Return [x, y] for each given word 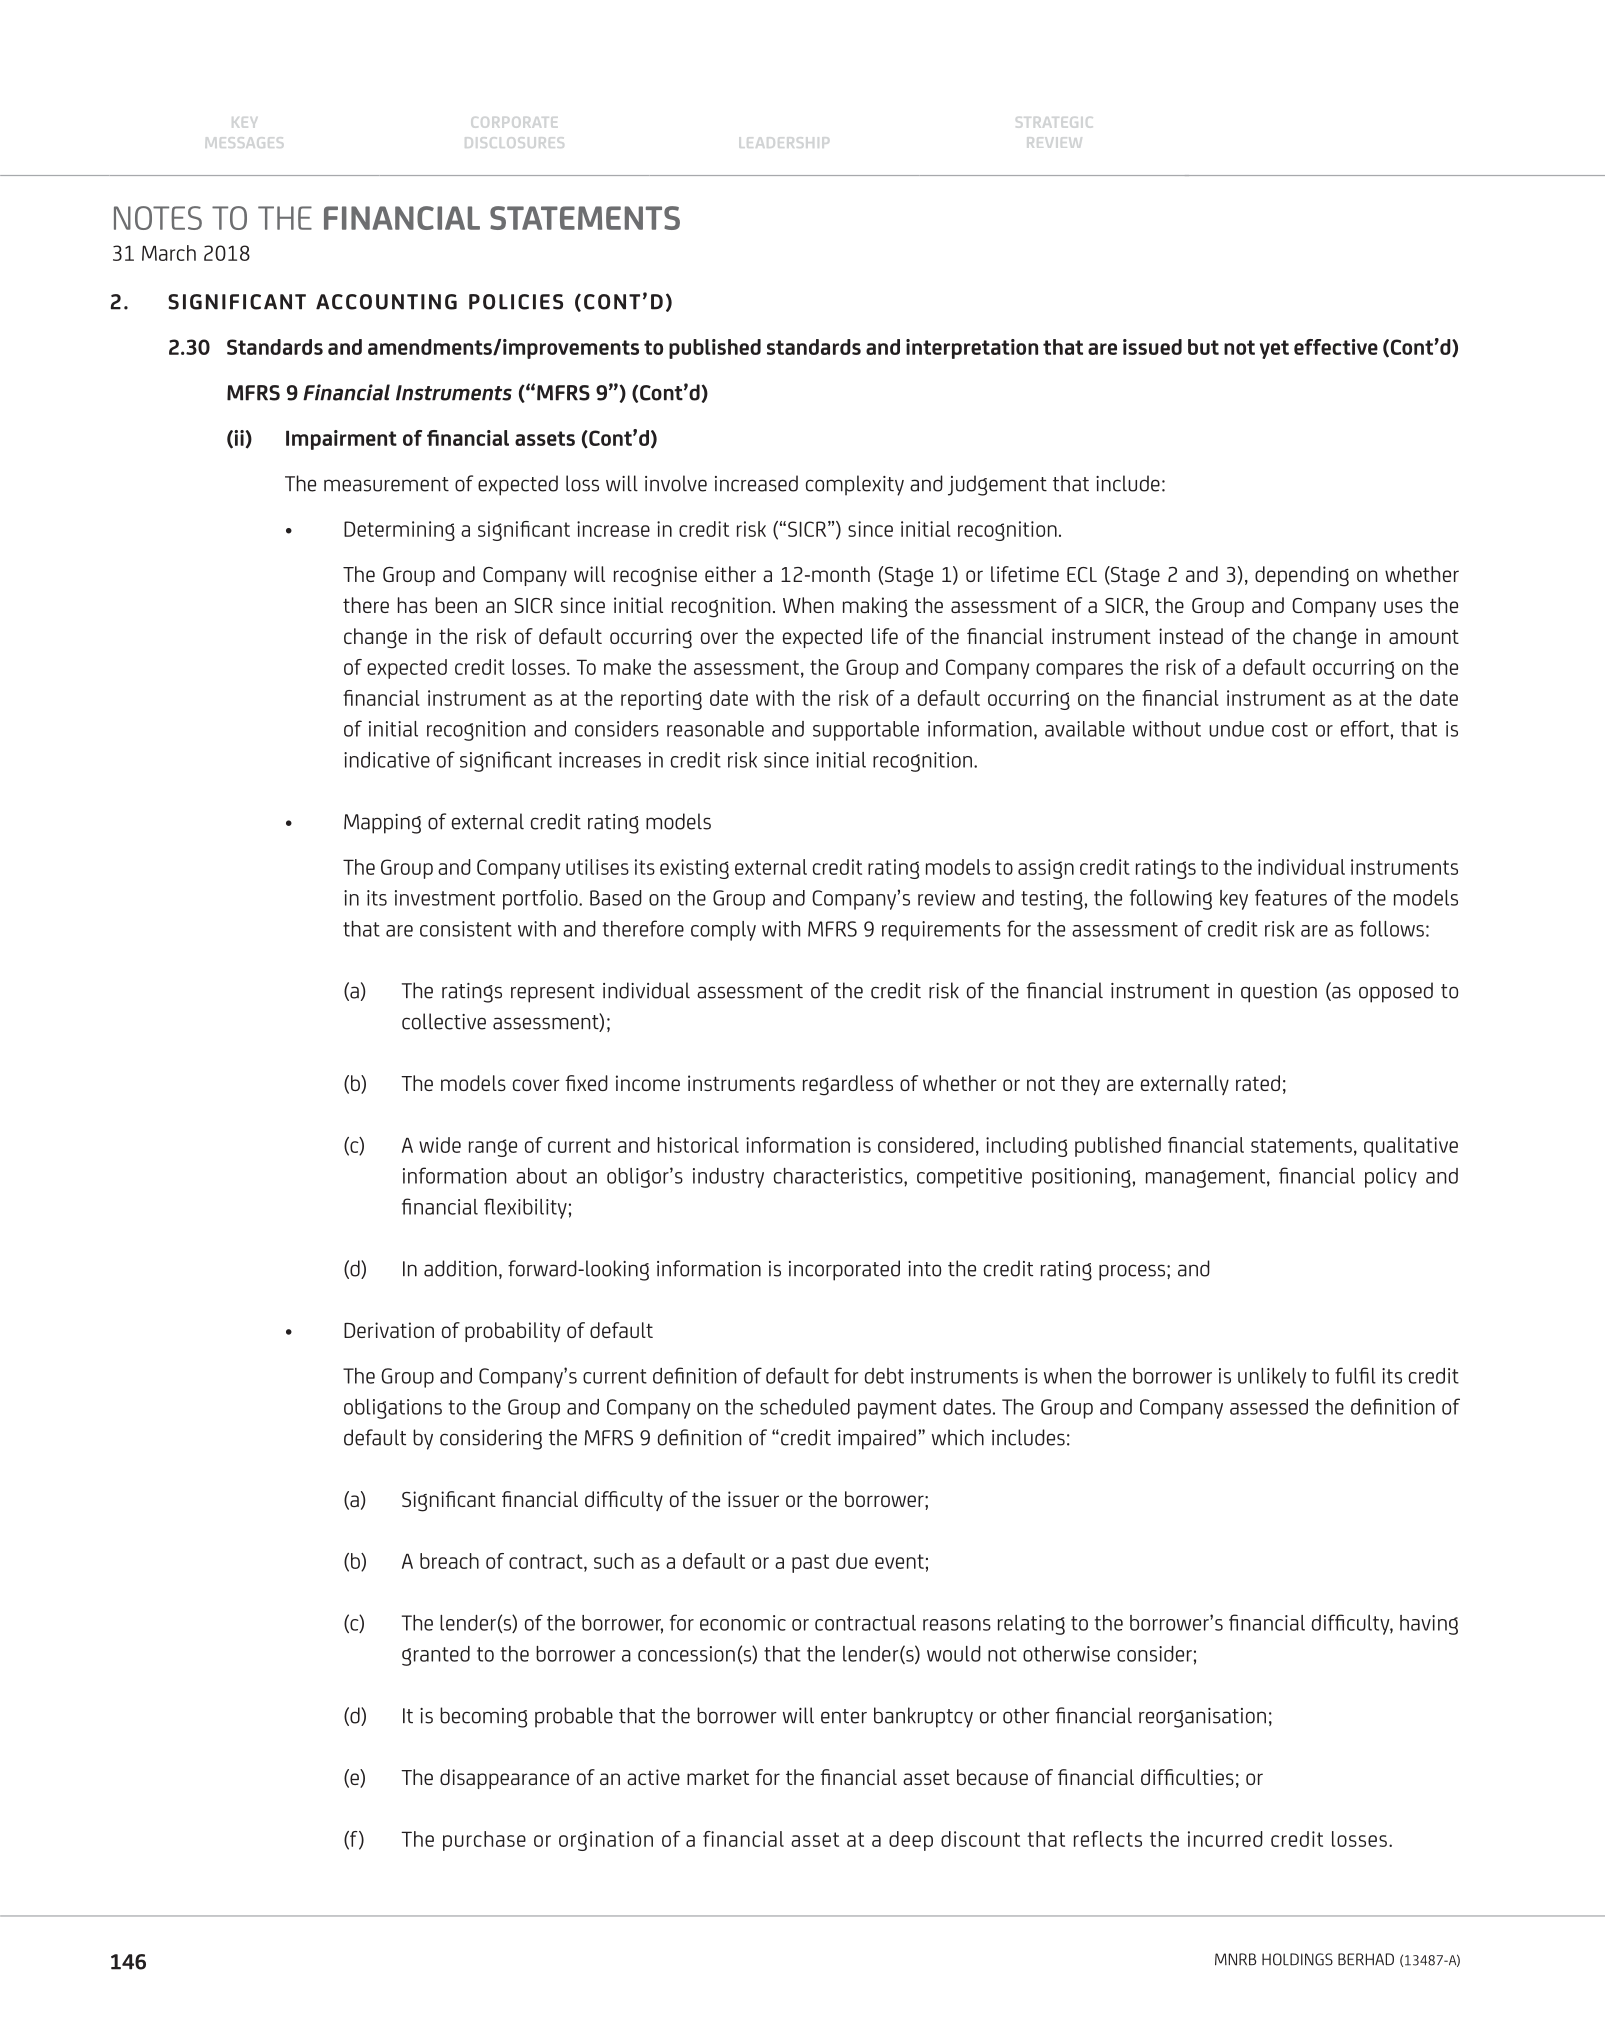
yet [1274, 349]
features [1291, 897]
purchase [484, 1841]
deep [911, 1841]
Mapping [382, 824]
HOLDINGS [1297, 1959]
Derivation [389, 1330]
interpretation [972, 349]
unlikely [1272, 1378]
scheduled [805, 1407]
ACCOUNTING [386, 302]
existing [694, 869]
